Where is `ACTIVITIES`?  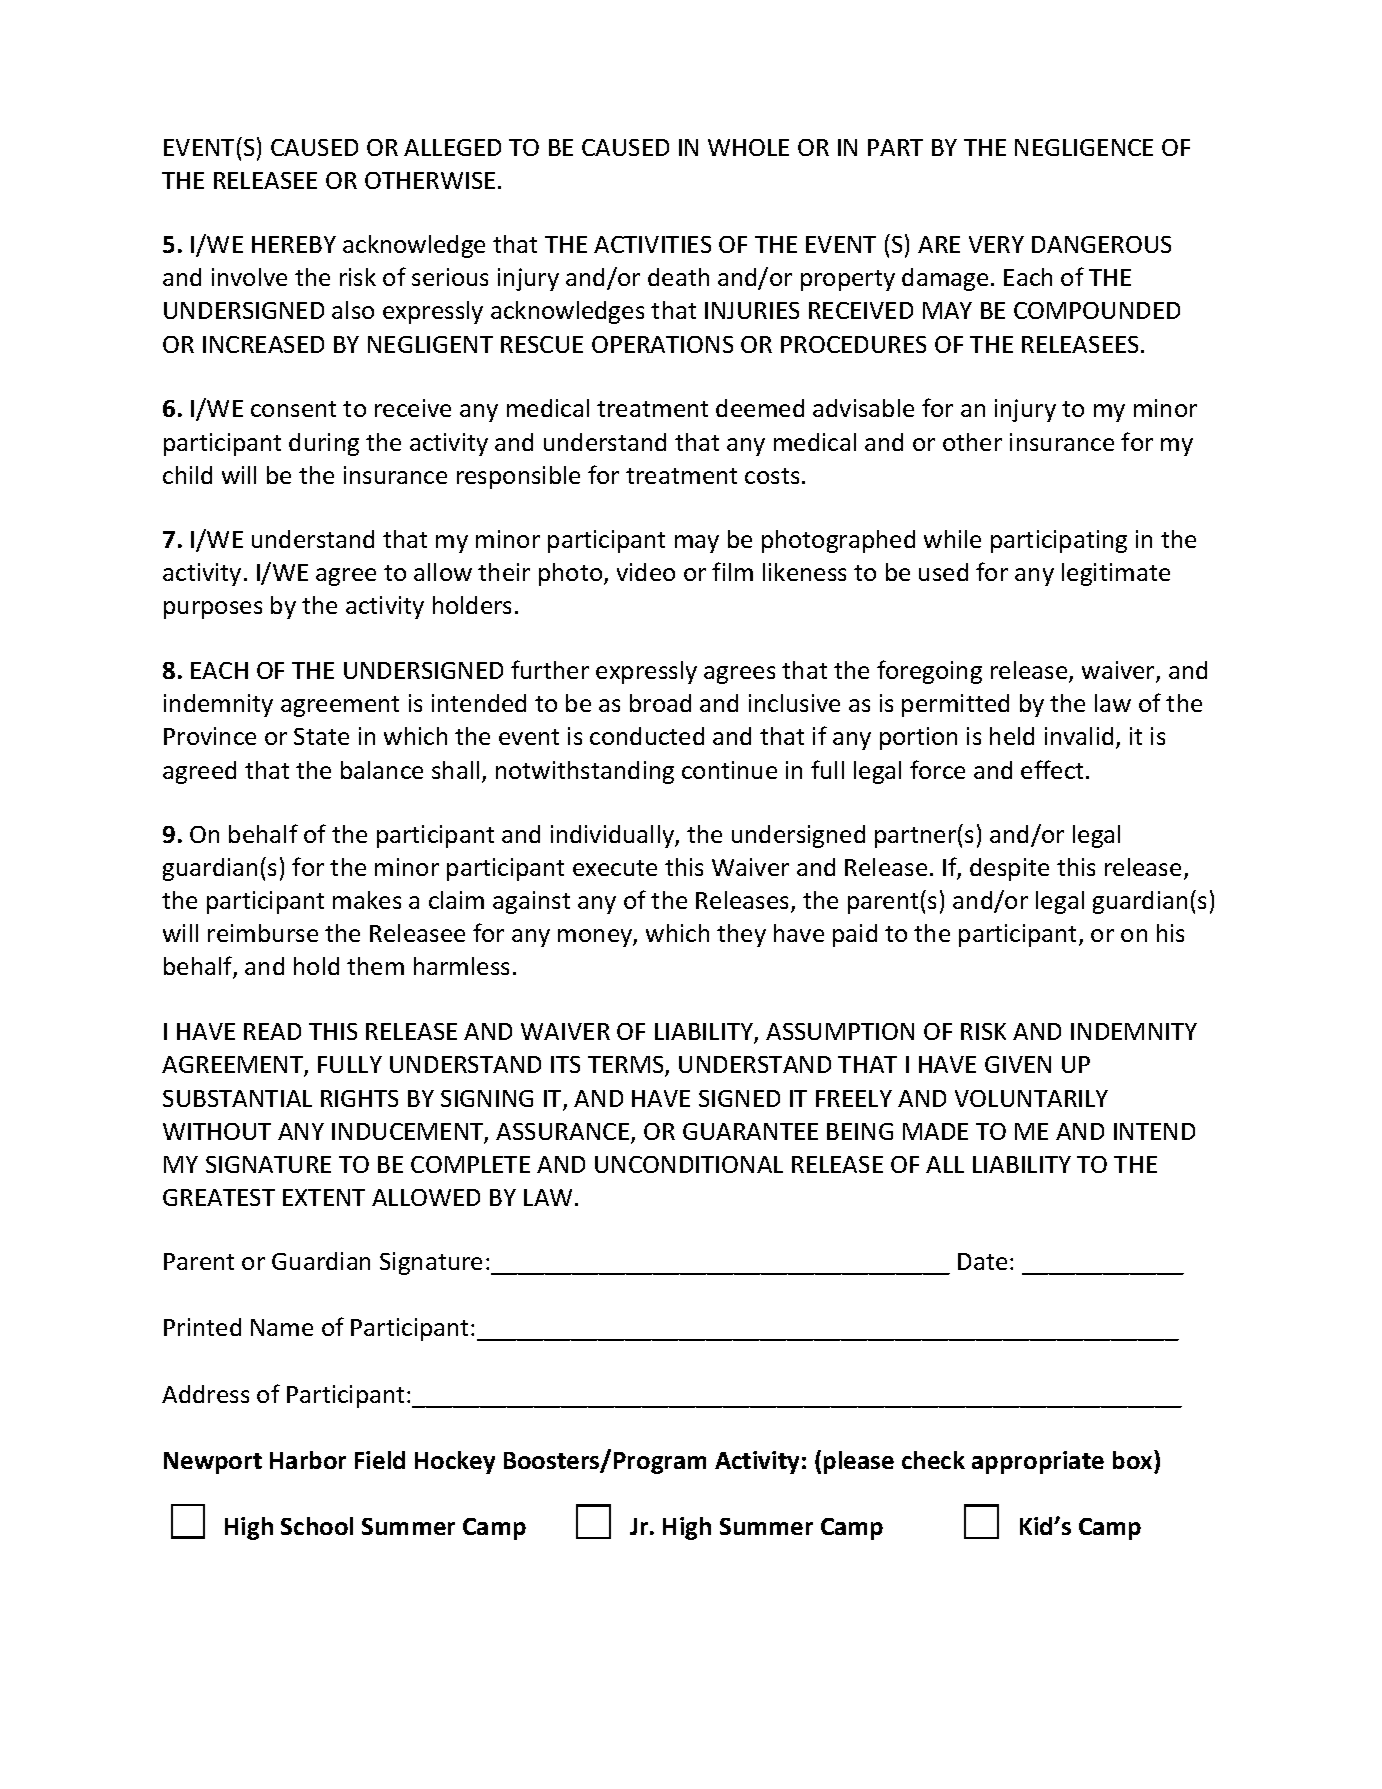
ACTIVITIES is located at coordinates (652, 244).
